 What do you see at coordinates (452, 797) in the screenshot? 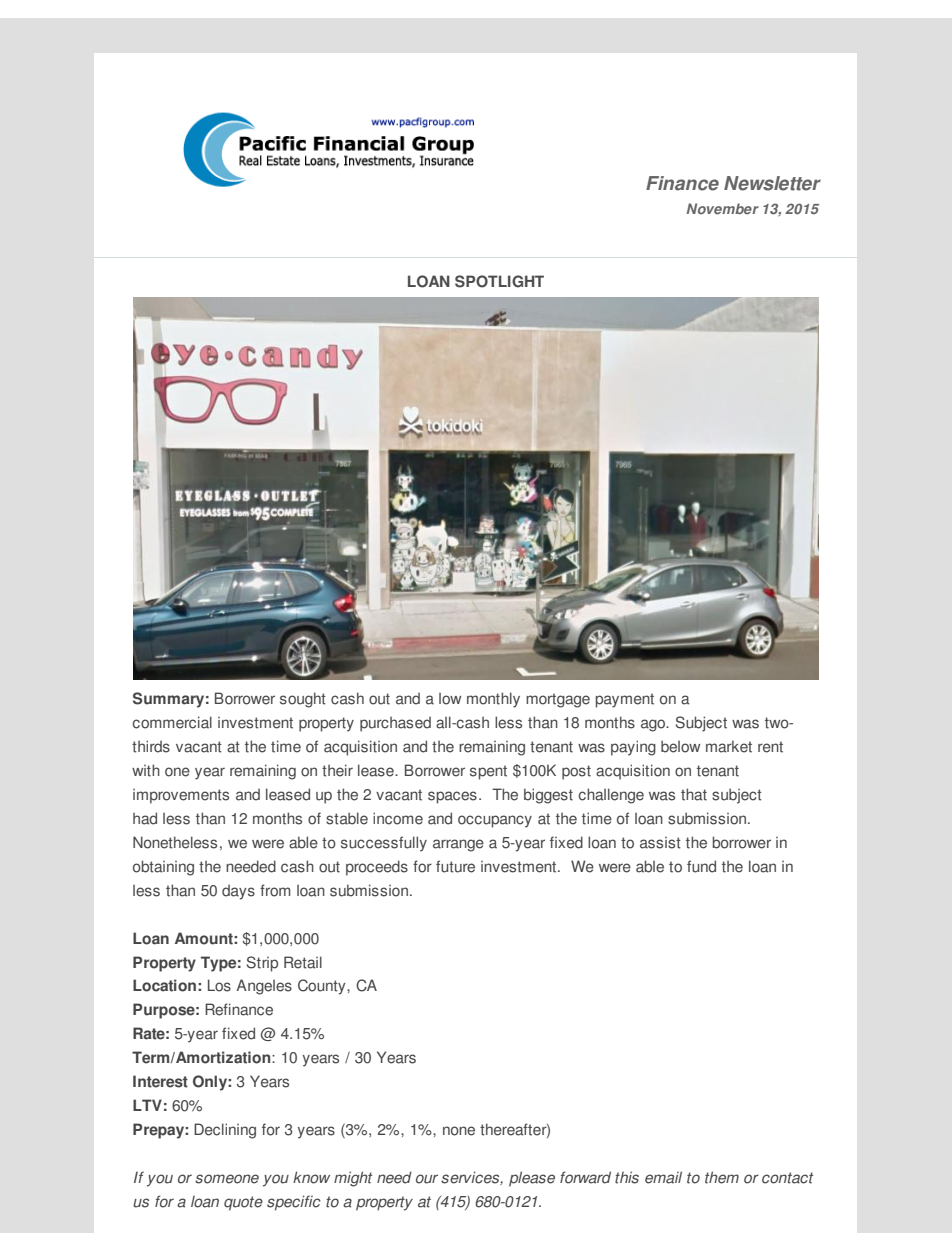
I see `spaces` at bounding box center [452, 797].
